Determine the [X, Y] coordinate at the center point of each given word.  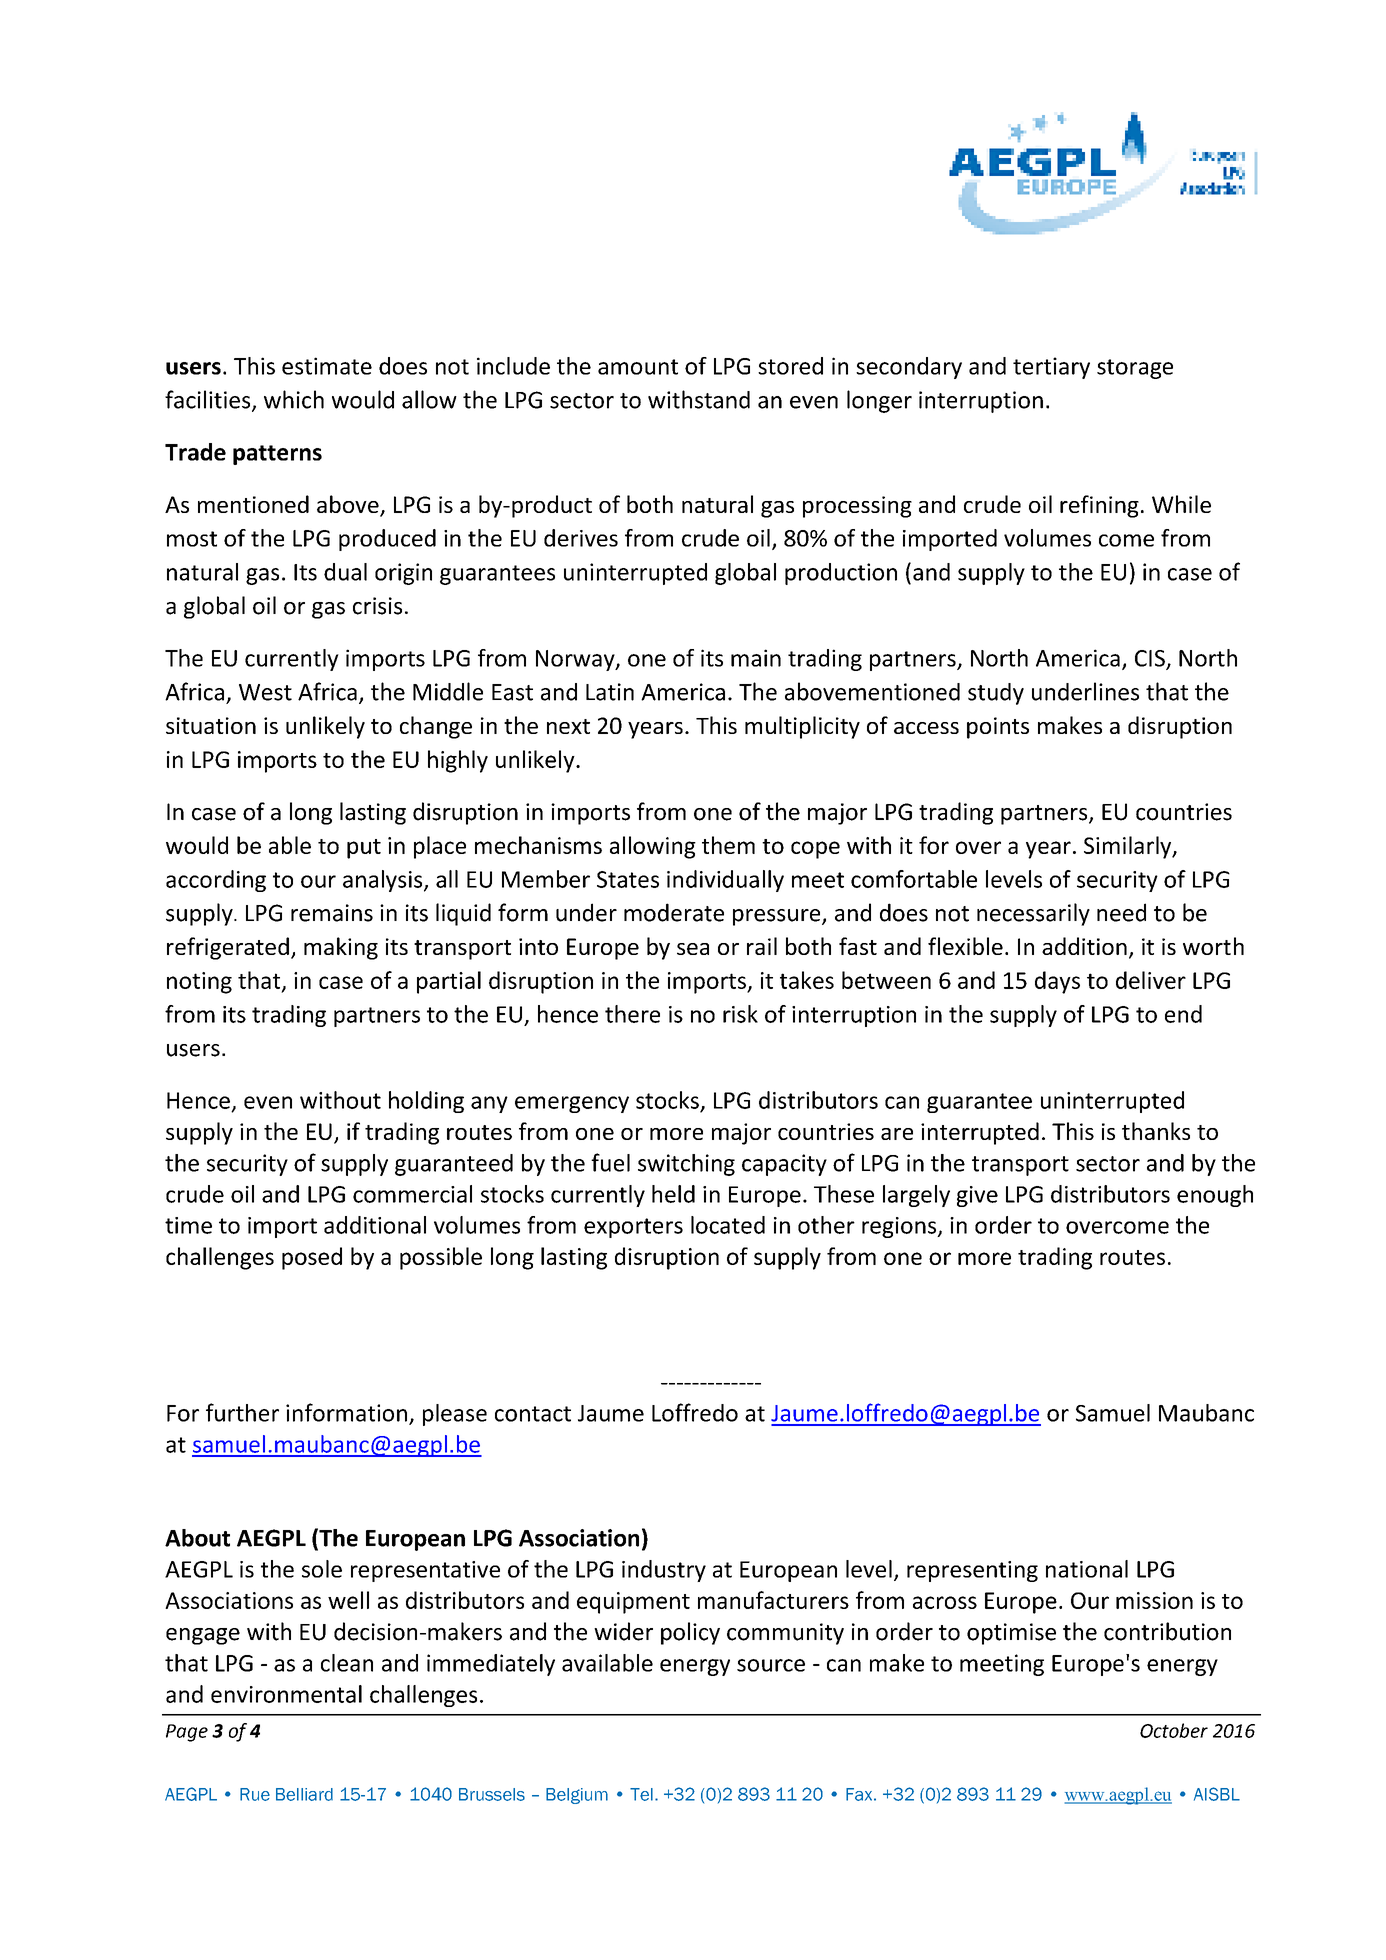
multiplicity [802, 727]
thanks [1156, 1131]
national [1087, 1569]
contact [533, 1414]
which [294, 399]
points [998, 728]
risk [740, 1014]
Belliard [304, 1794]
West [265, 692]
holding [426, 1102]
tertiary [1051, 368]
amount [638, 367]
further [242, 1412]
